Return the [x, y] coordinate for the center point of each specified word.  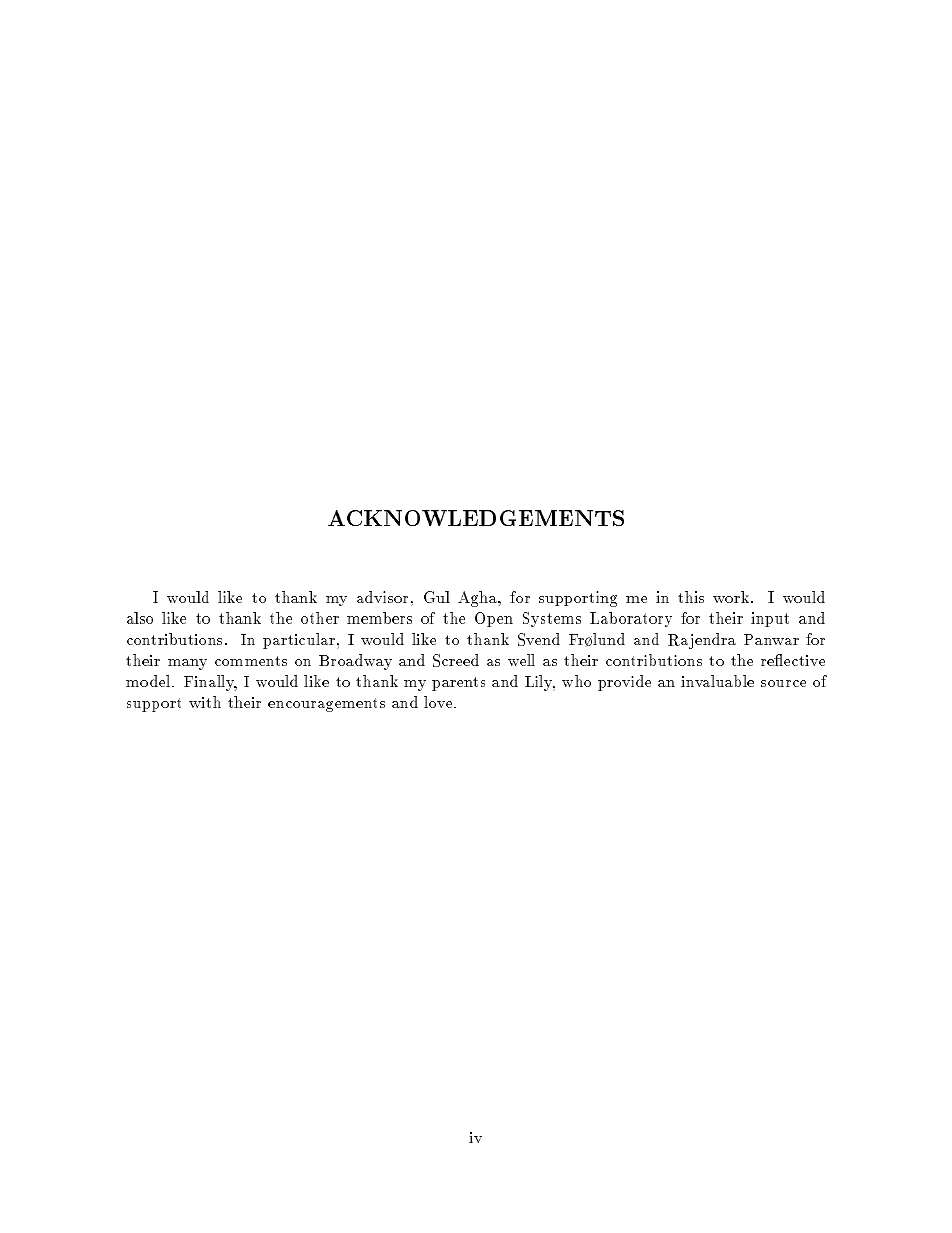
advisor [382, 597]
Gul [437, 597]
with [205, 702]
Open [494, 619]
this [691, 597]
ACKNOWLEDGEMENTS [476, 518]
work [731, 597]
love [439, 702]
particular [299, 641]
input [770, 619]
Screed [456, 660]
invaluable [717, 681]
